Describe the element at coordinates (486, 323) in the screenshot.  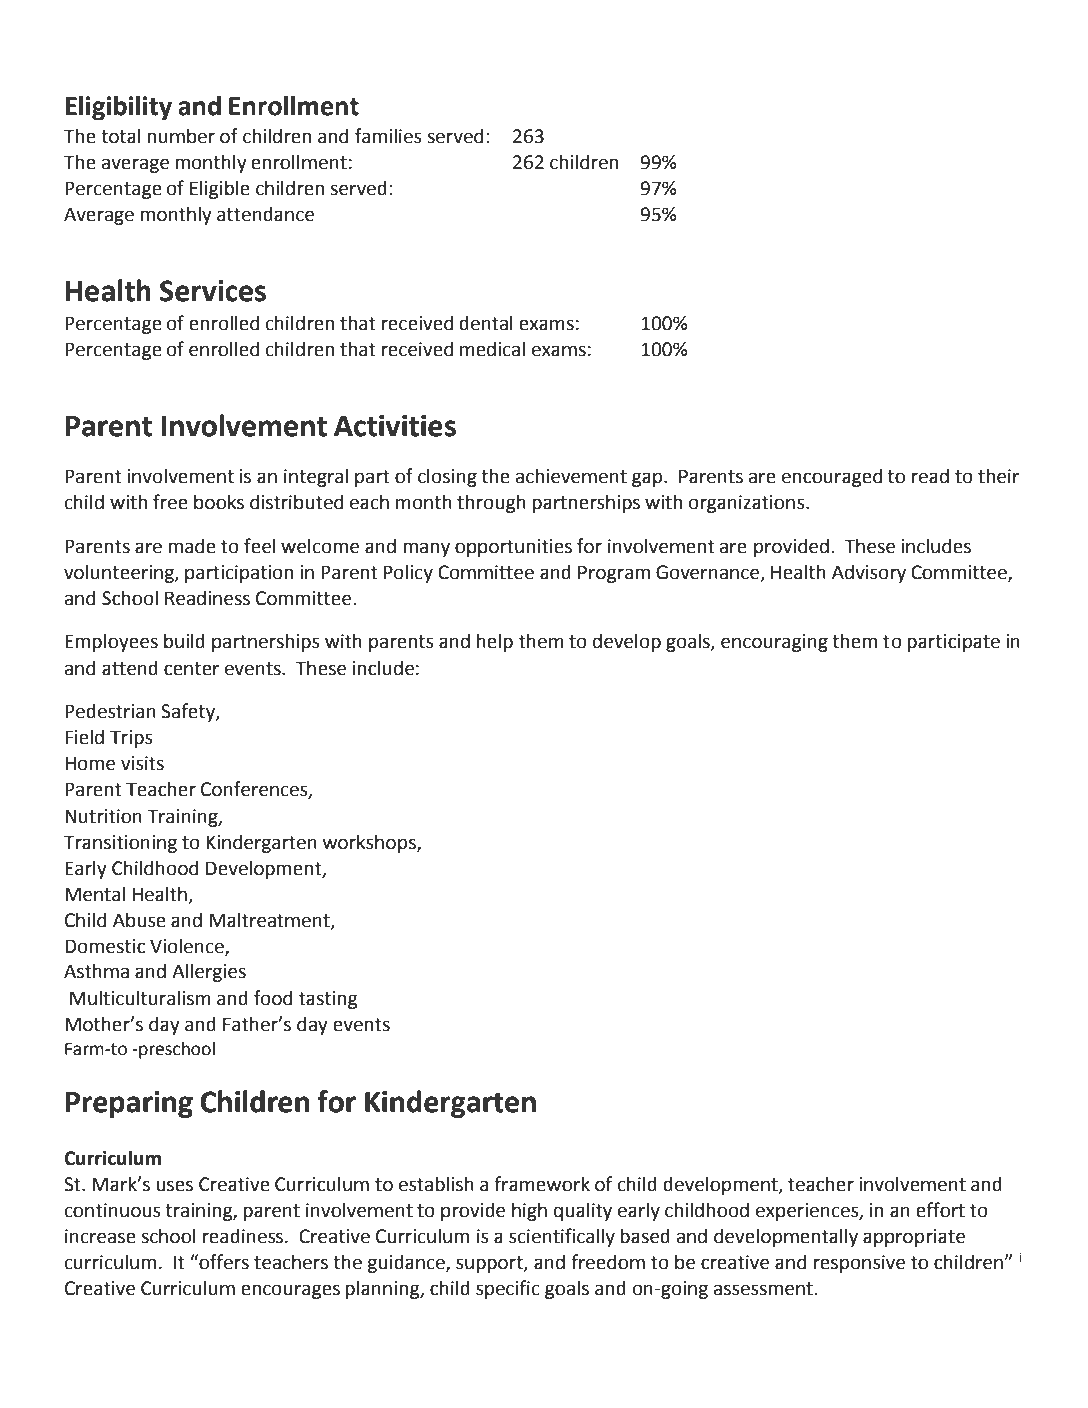
I see `dental` at that location.
